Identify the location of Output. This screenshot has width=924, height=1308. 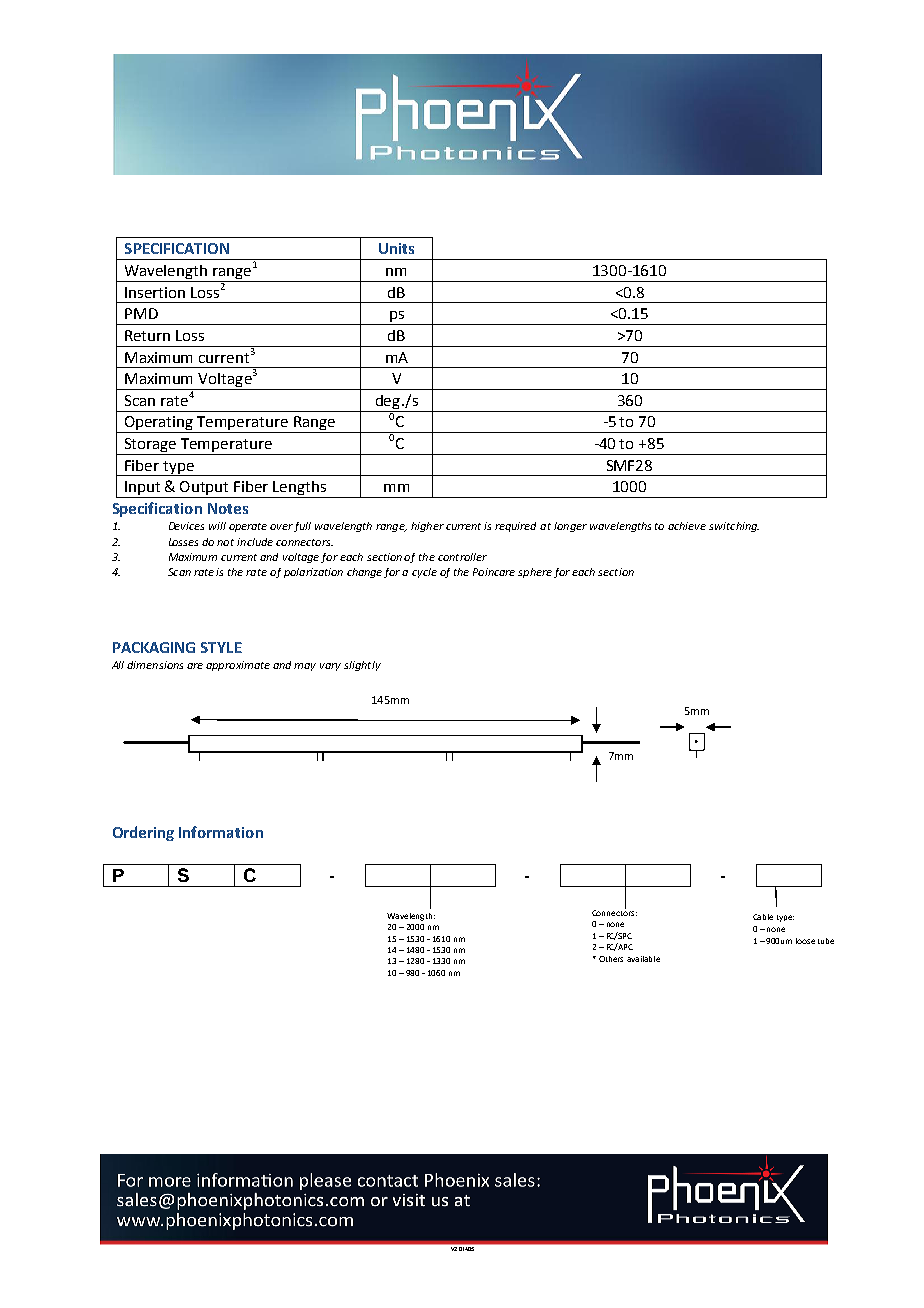
(205, 489).
